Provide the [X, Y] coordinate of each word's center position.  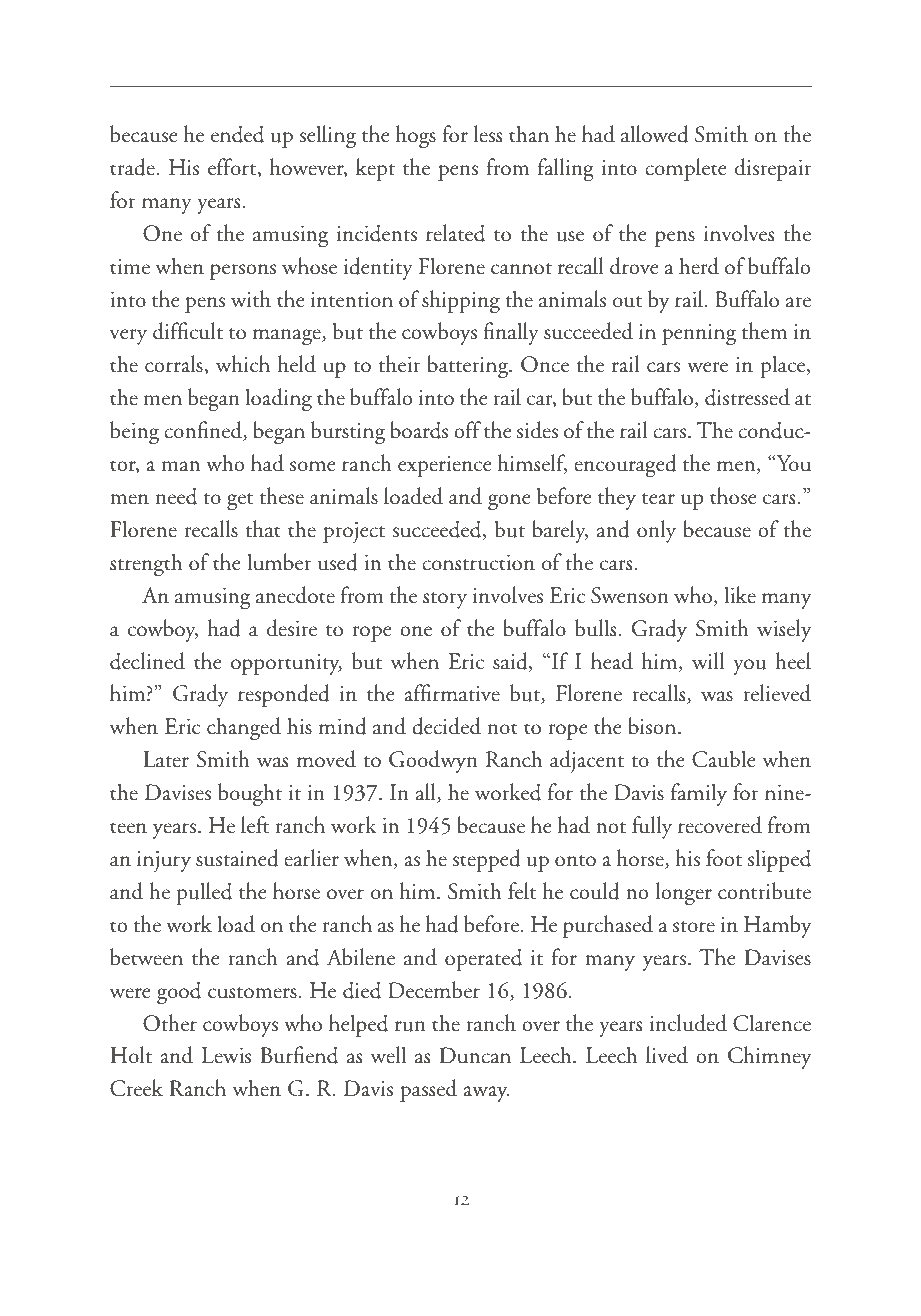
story [445, 600]
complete [686, 169]
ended [237, 134]
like [740, 595]
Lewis [226, 1055]
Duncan [475, 1055]
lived [667, 1055]
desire [292, 628]
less [488, 134]
